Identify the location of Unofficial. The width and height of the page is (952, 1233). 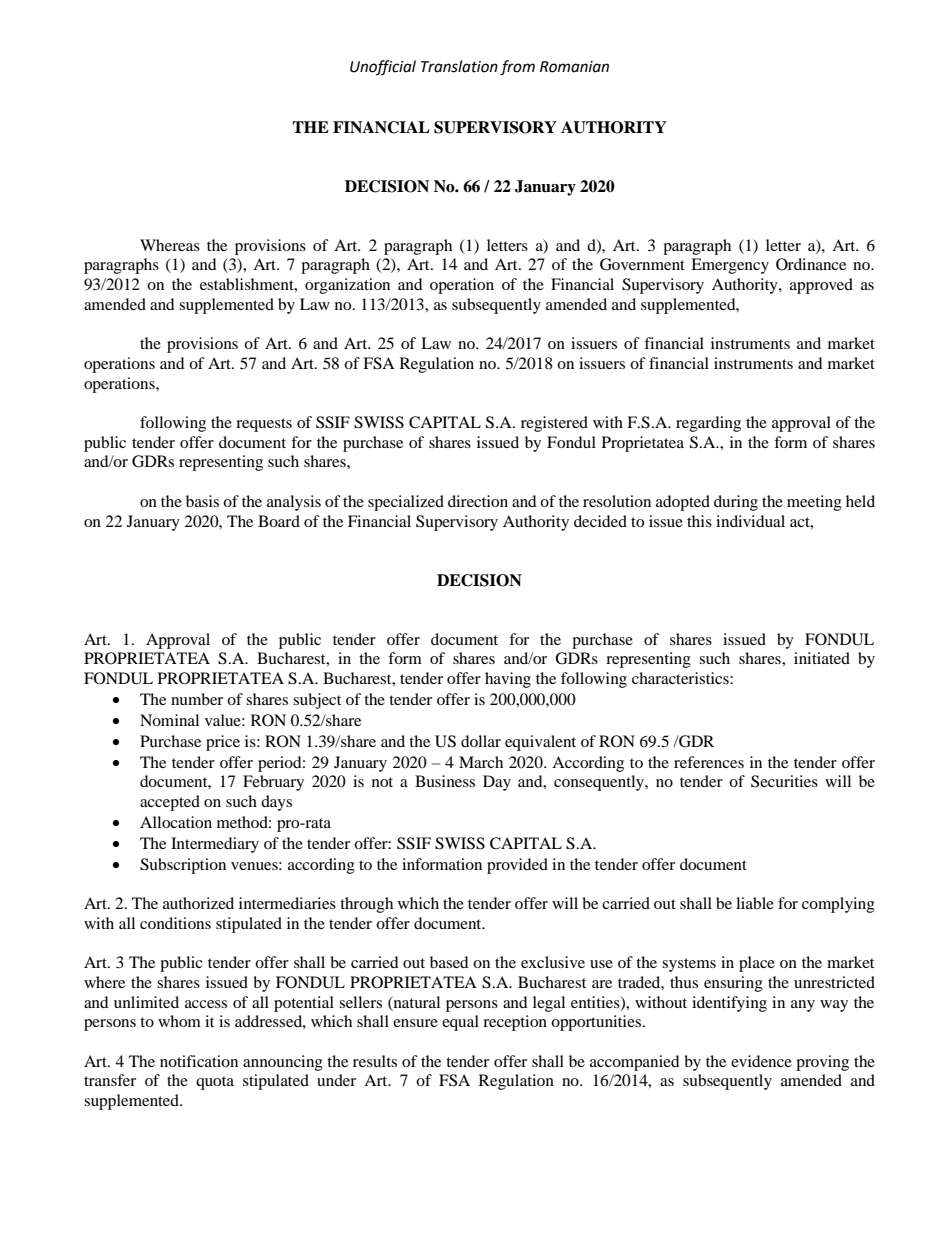
(383, 67).
